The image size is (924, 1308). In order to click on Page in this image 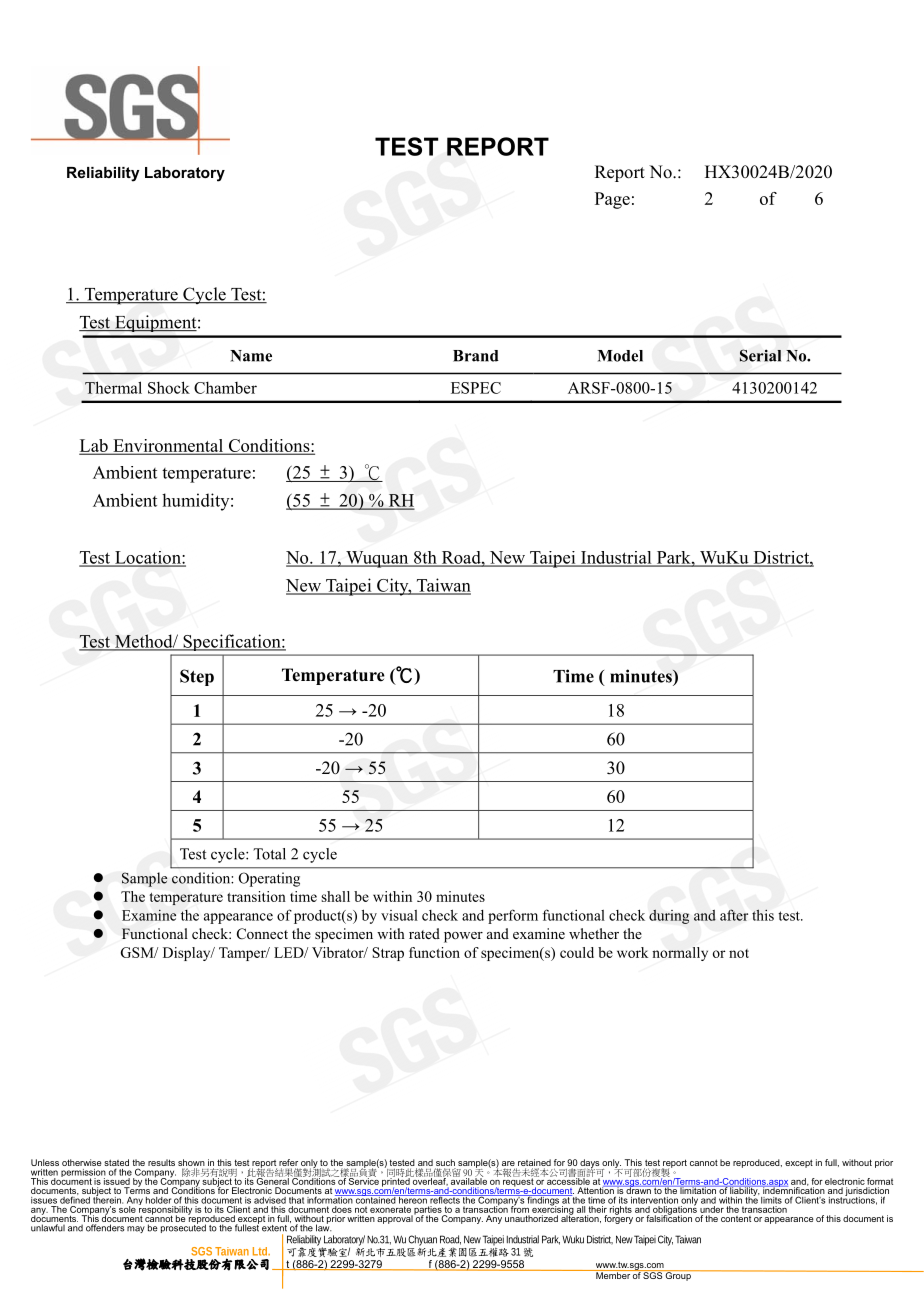, I will do `click(612, 200)`.
